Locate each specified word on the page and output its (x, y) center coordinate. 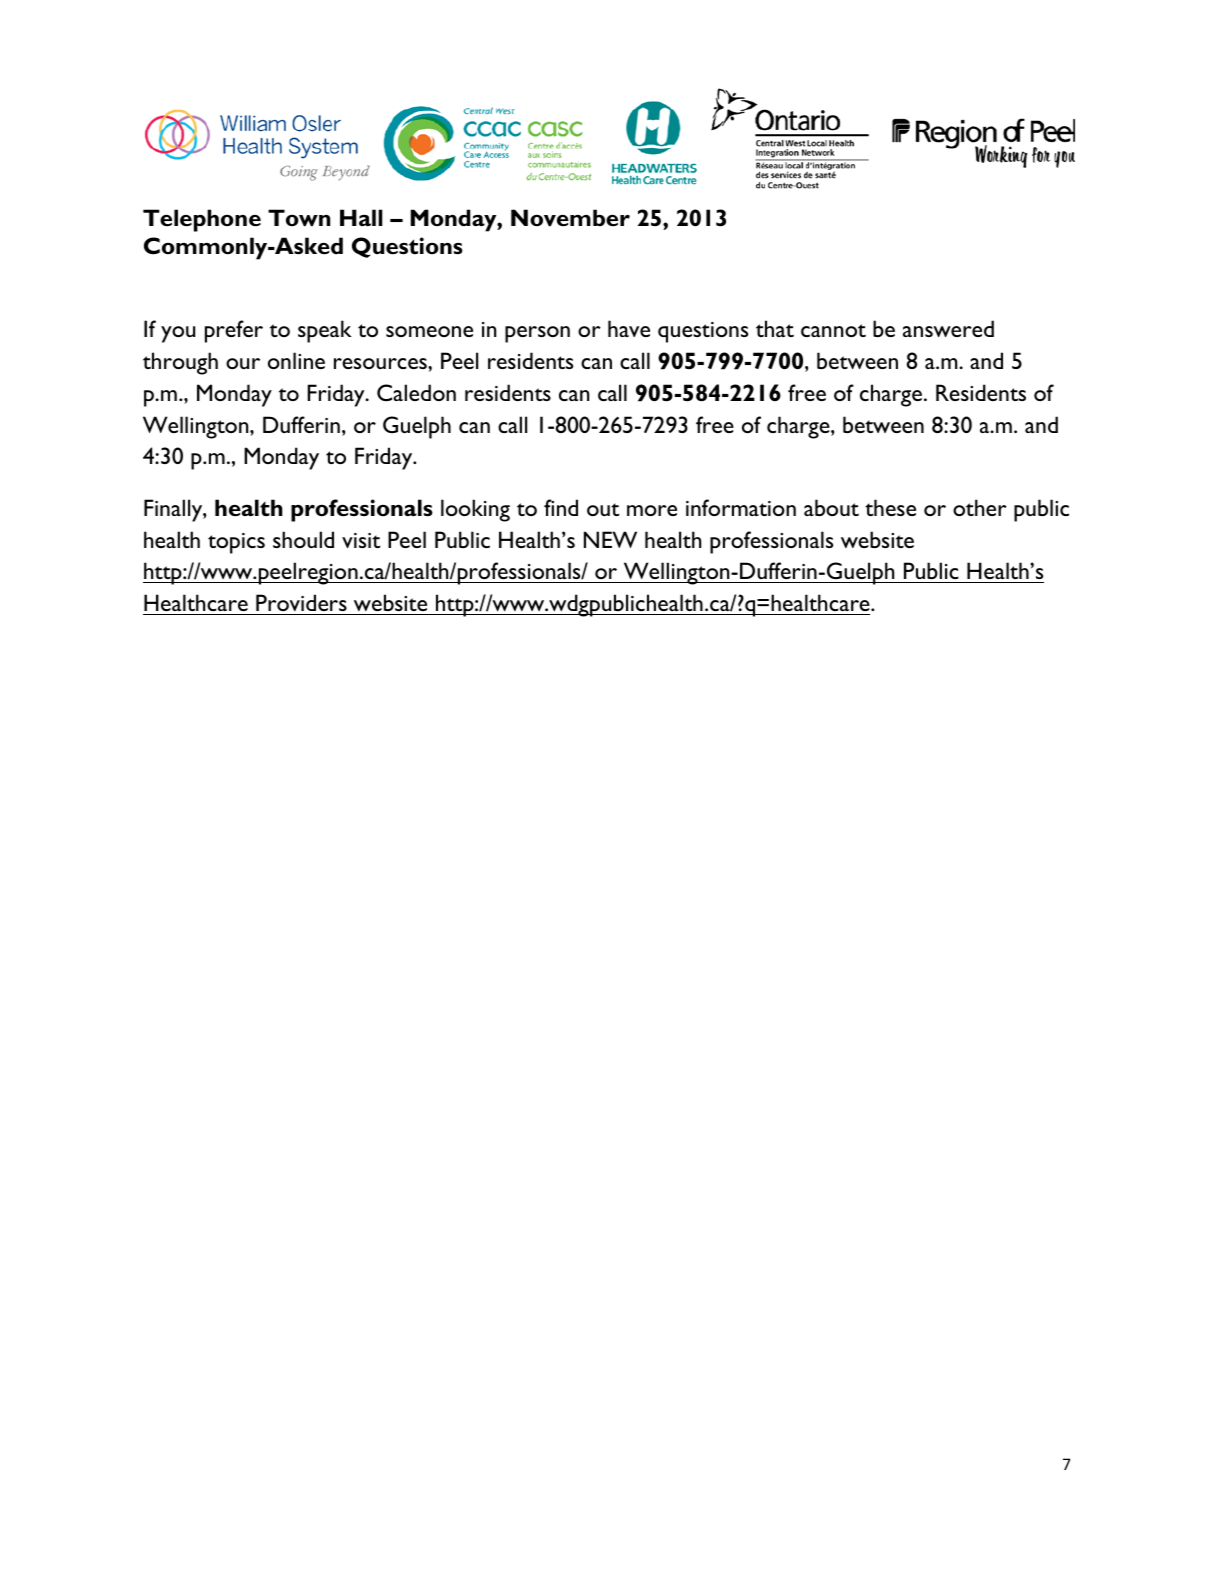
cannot (833, 330)
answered (948, 328)
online (296, 360)
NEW (610, 539)
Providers (301, 602)
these (890, 507)
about (831, 507)
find (561, 507)
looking (475, 510)
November (570, 218)
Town (299, 218)
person (537, 334)
